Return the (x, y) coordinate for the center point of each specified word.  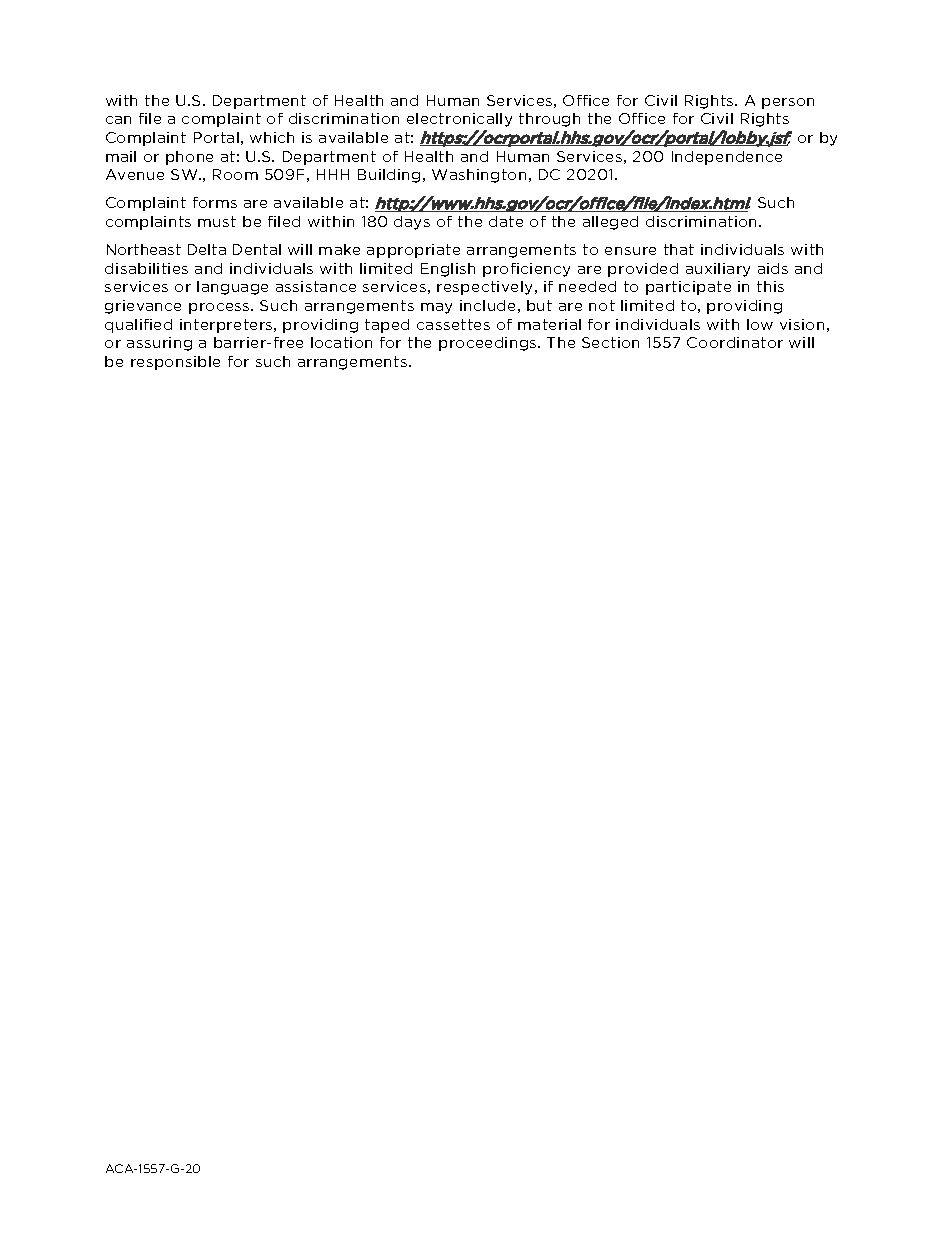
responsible (175, 363)
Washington (479, 176)
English (448, 270)
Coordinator (735, 342)
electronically (459, 120)
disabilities (146, 268)
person (788, 103)
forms (215, 202)
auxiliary (718, 270)
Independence (727, 158)
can (118, 120)
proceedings (489, 344)
